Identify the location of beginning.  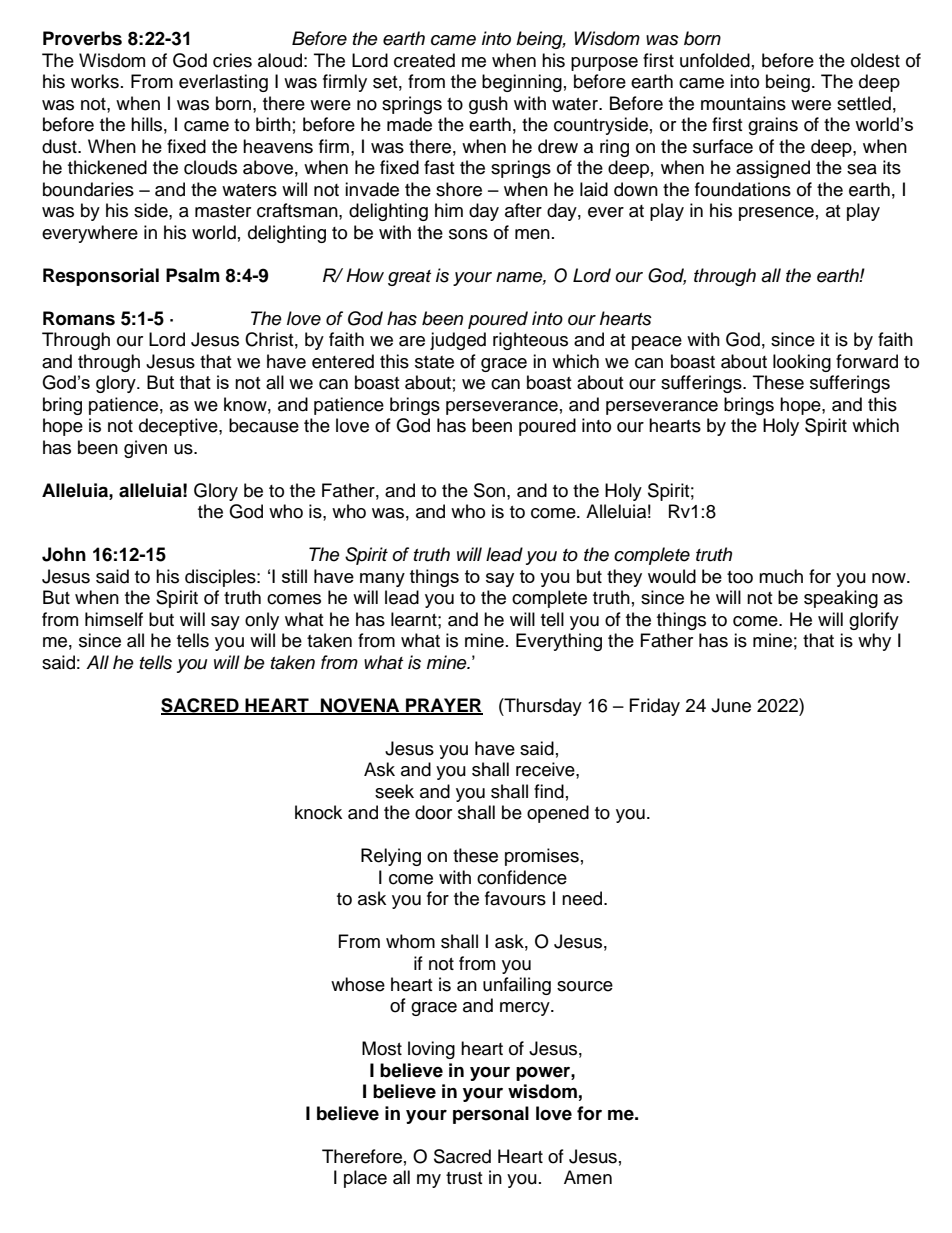
(522, 83).
